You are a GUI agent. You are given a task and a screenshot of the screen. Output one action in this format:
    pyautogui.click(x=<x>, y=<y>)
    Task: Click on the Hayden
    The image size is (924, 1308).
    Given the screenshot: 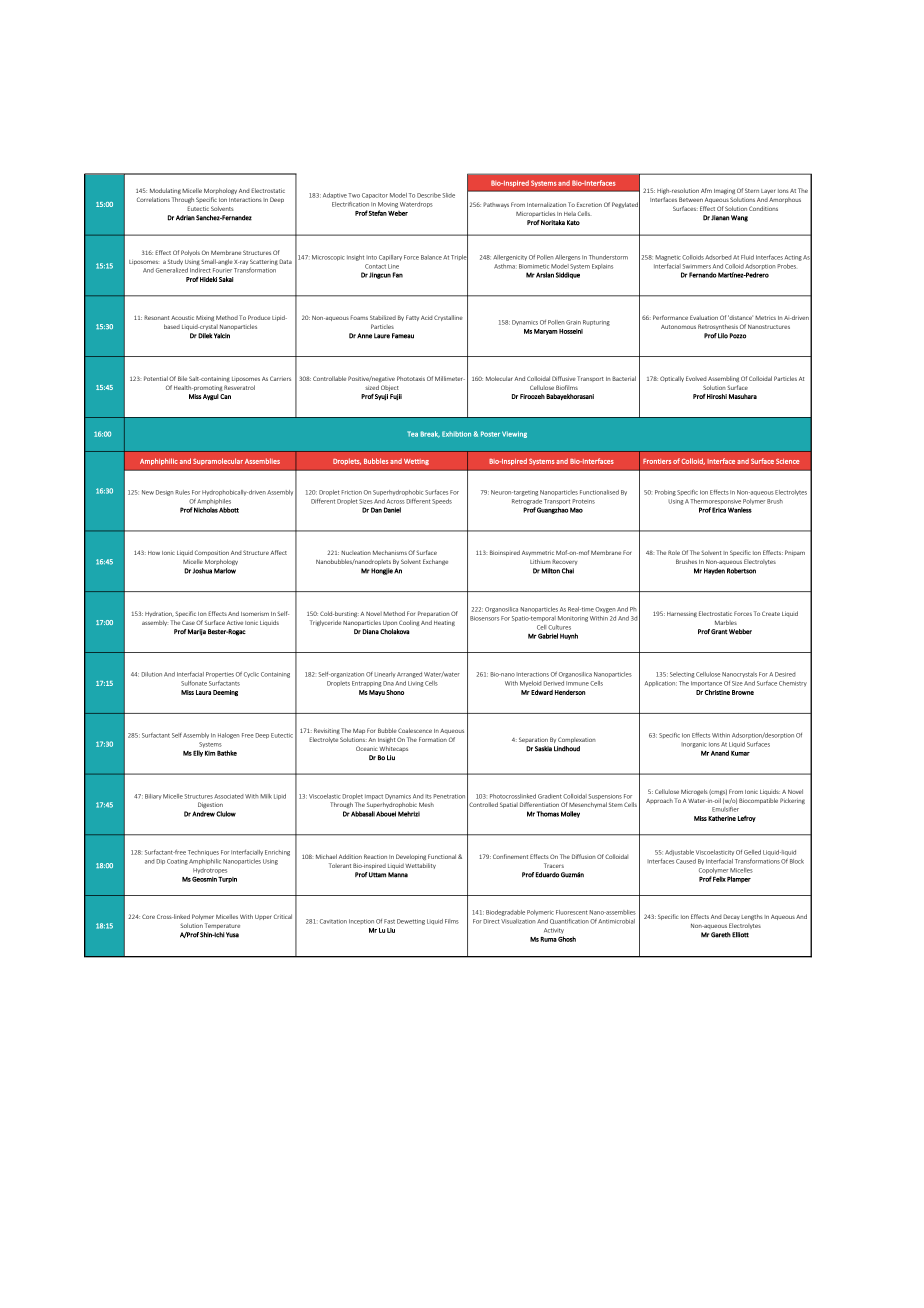 What is the action you would take?
    pyautogui.click(x=714, y=571)
